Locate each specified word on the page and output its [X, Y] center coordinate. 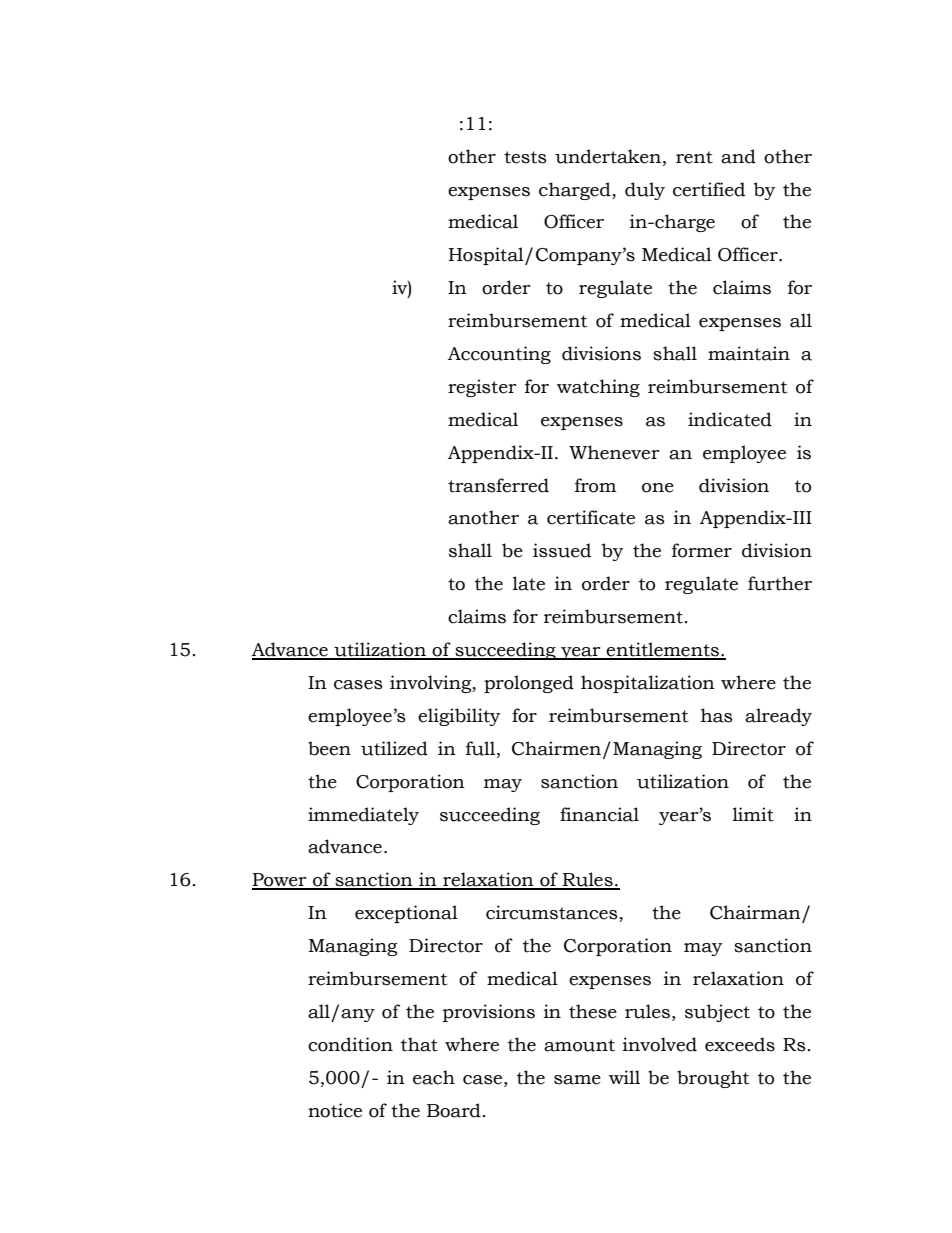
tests [525, 157]
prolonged [529, 684]
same [577, 1080]
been [329, 748]
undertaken [609, 156]
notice [335, 1110]
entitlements [663, 650]
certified [709, 189]
